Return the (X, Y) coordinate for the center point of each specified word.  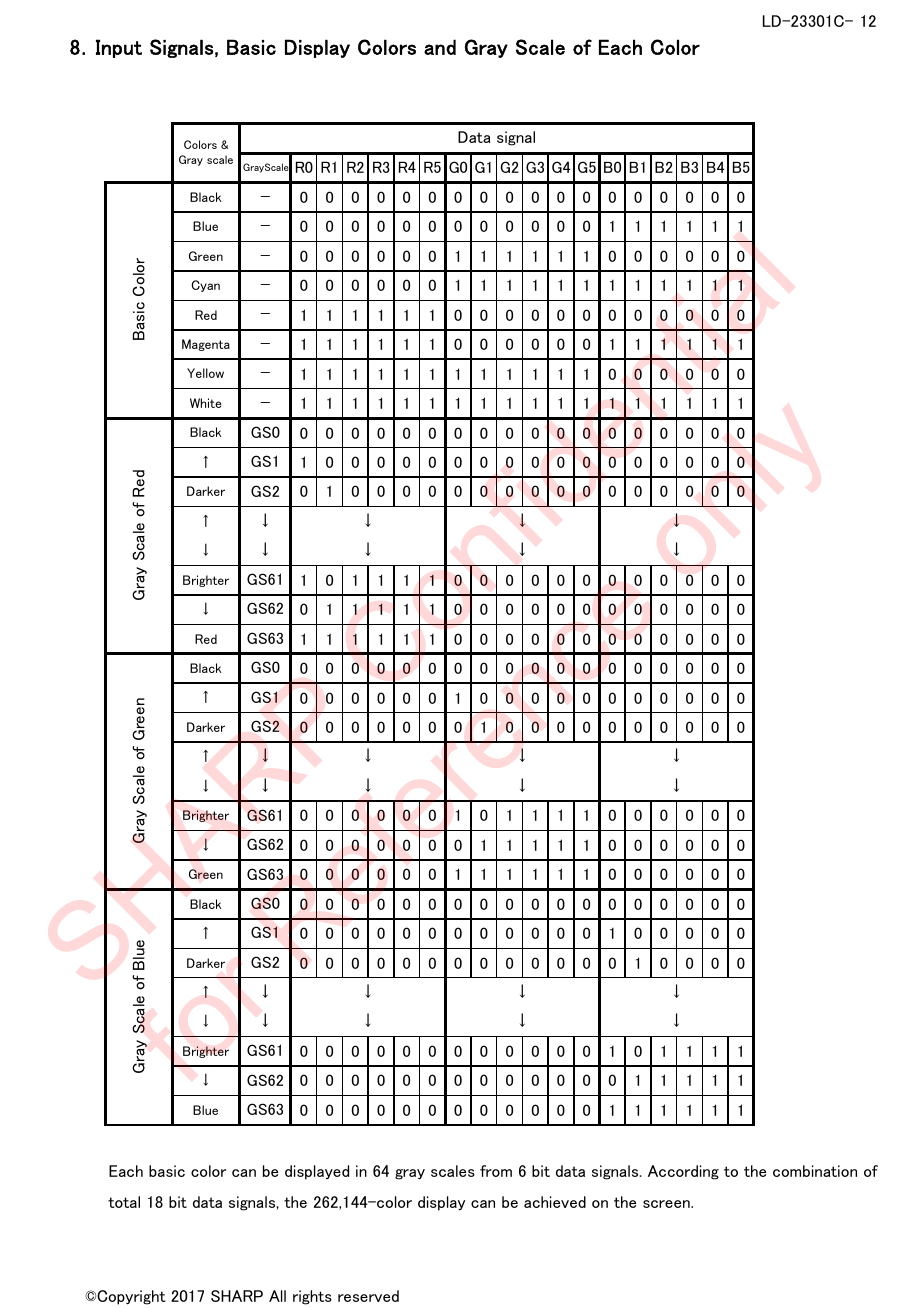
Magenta (206, 345)
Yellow (205, 373)
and (440, 47)
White (205, 403)
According (683, 1172)
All (277, 1296)
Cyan (205, 286)
